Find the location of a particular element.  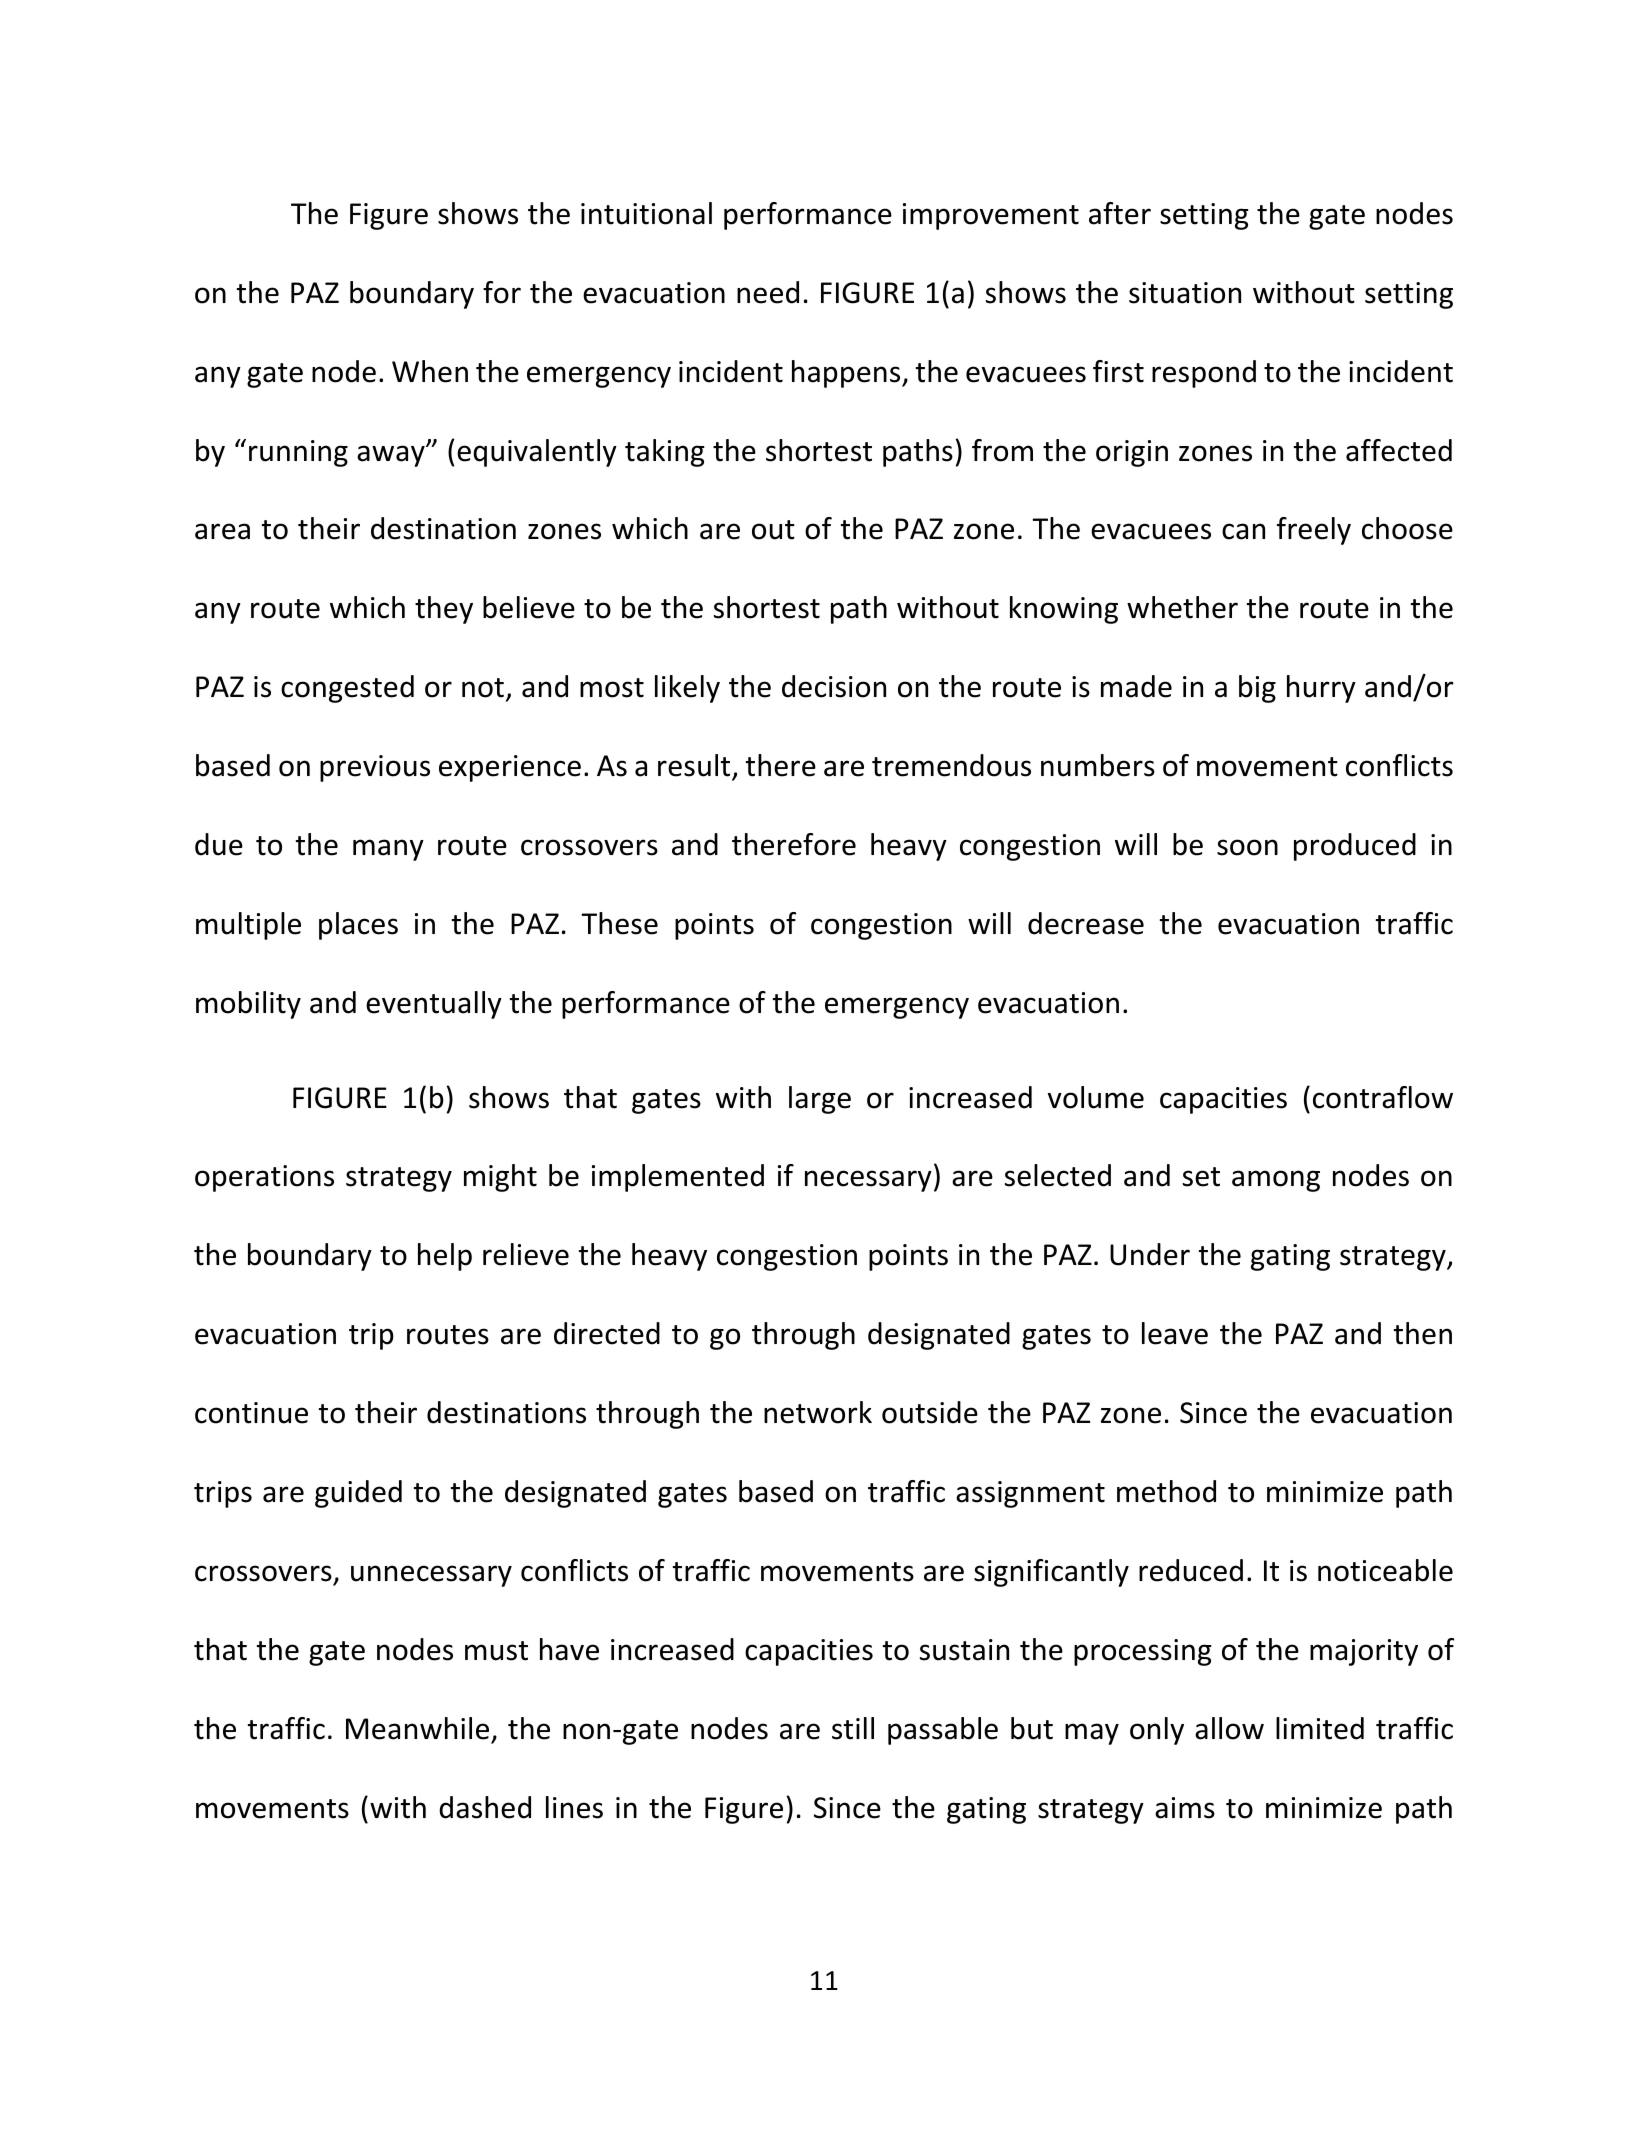

When is located at coordinates (430, 371).
